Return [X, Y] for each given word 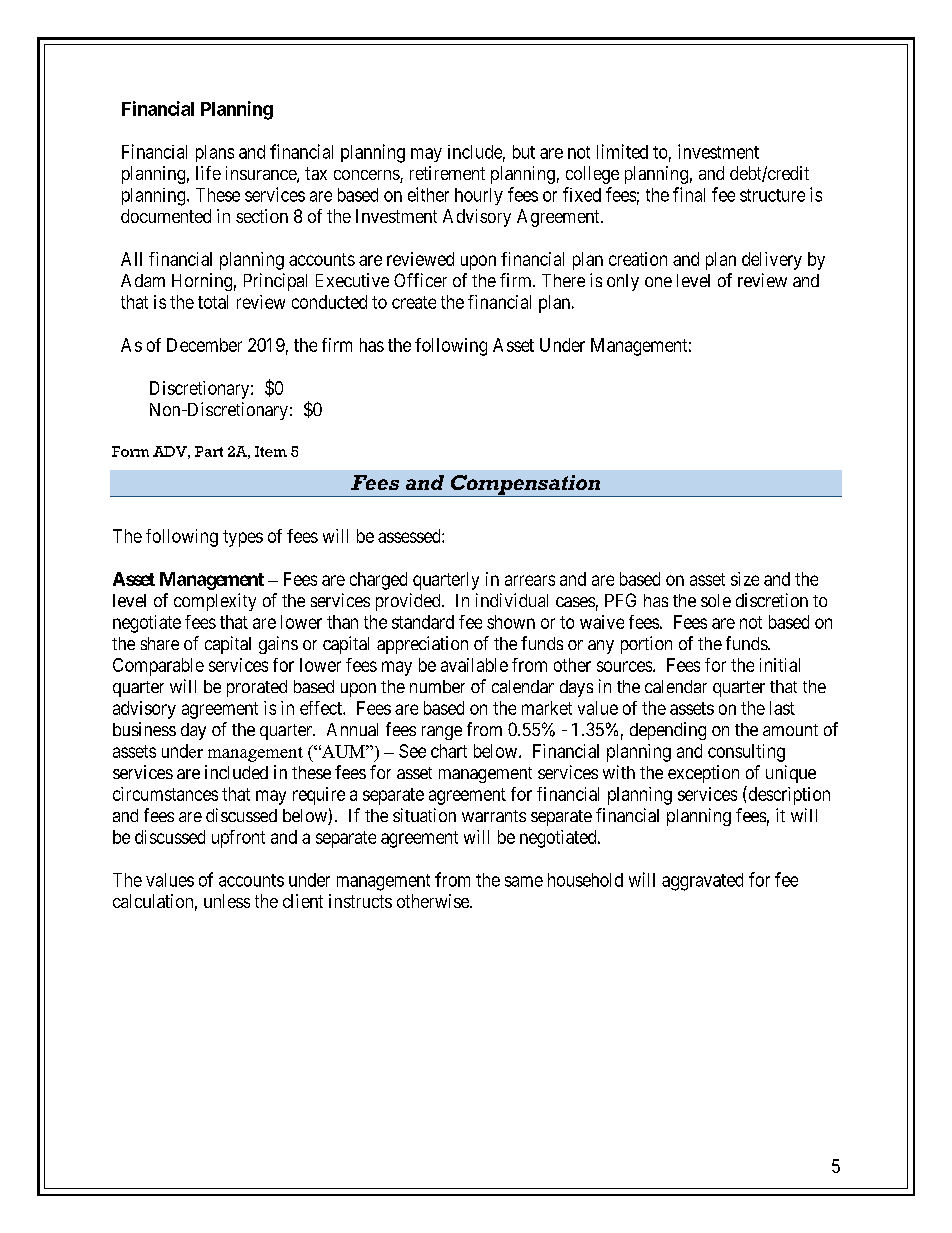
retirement [447, 173]
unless [227, 901]
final [689, 194]
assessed [410, 536]
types [243, 538]
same [524, 881]
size [745, 579]
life [208, 173]
